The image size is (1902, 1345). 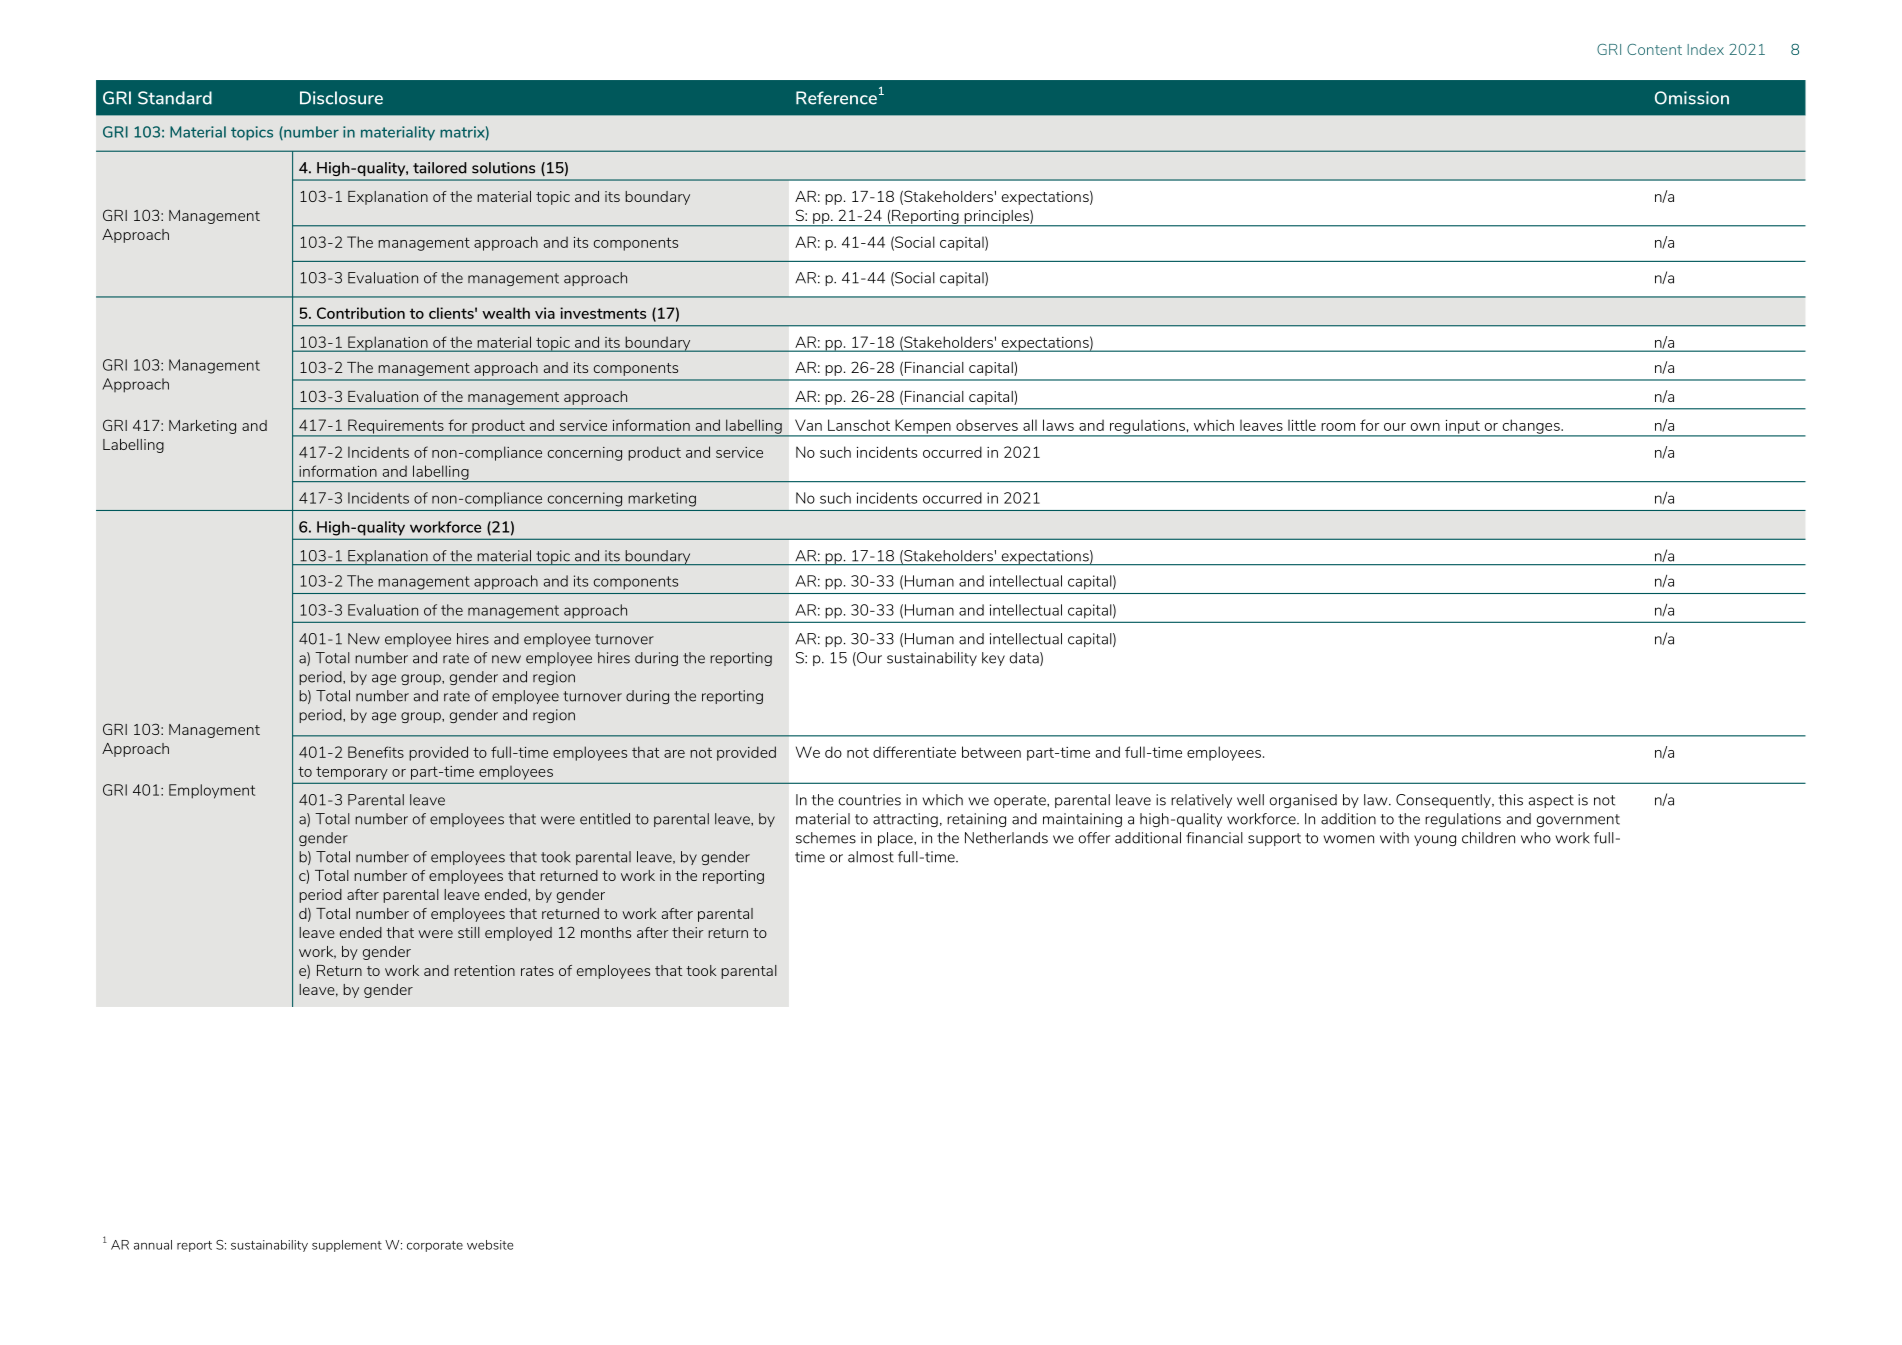 I want to click on input, so click(x=1462, y=428).
